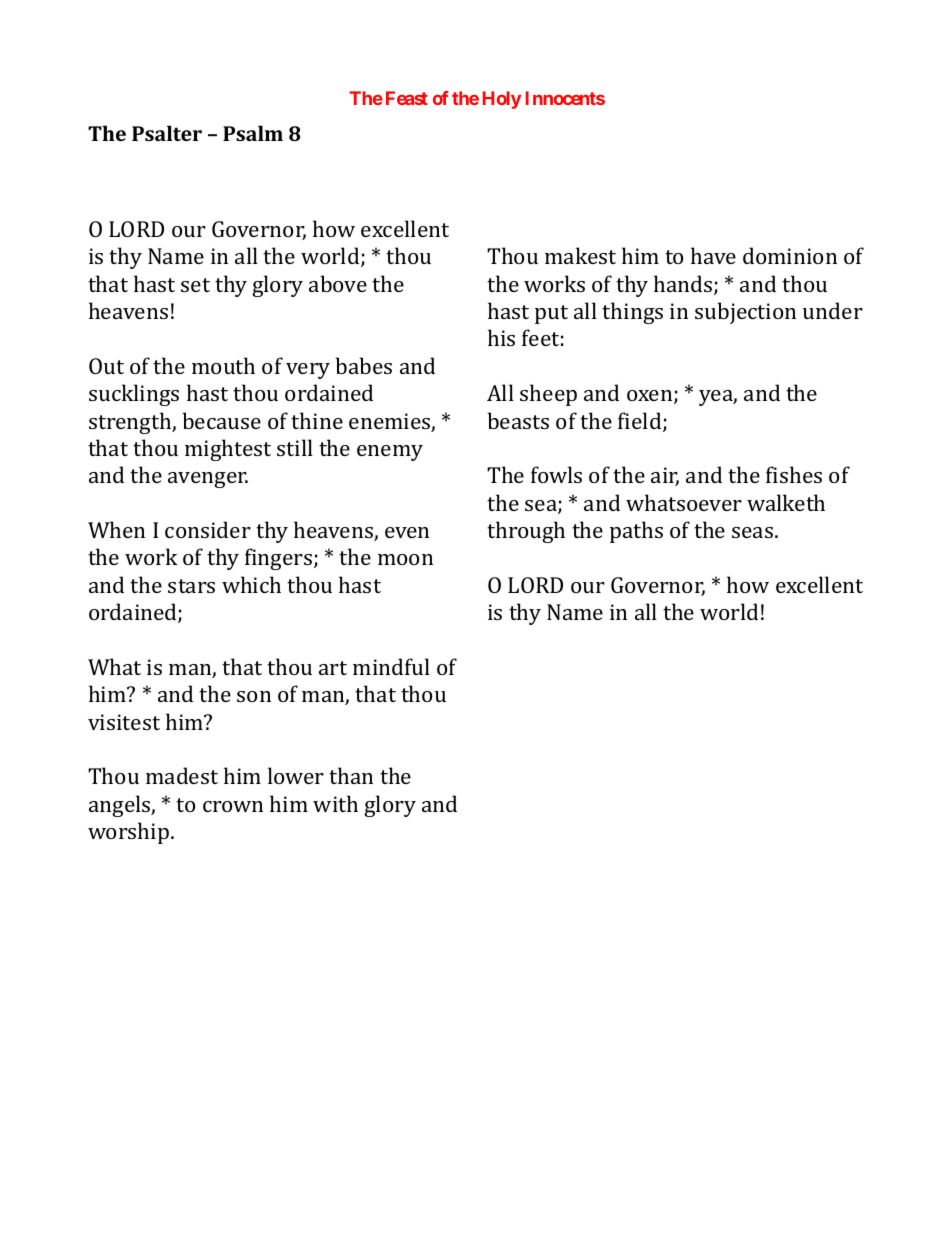 This page has height=1233, width=952. What do you see at coordinates (351, 775) in the page?
I see `than` at bounding box center [351, 775].
